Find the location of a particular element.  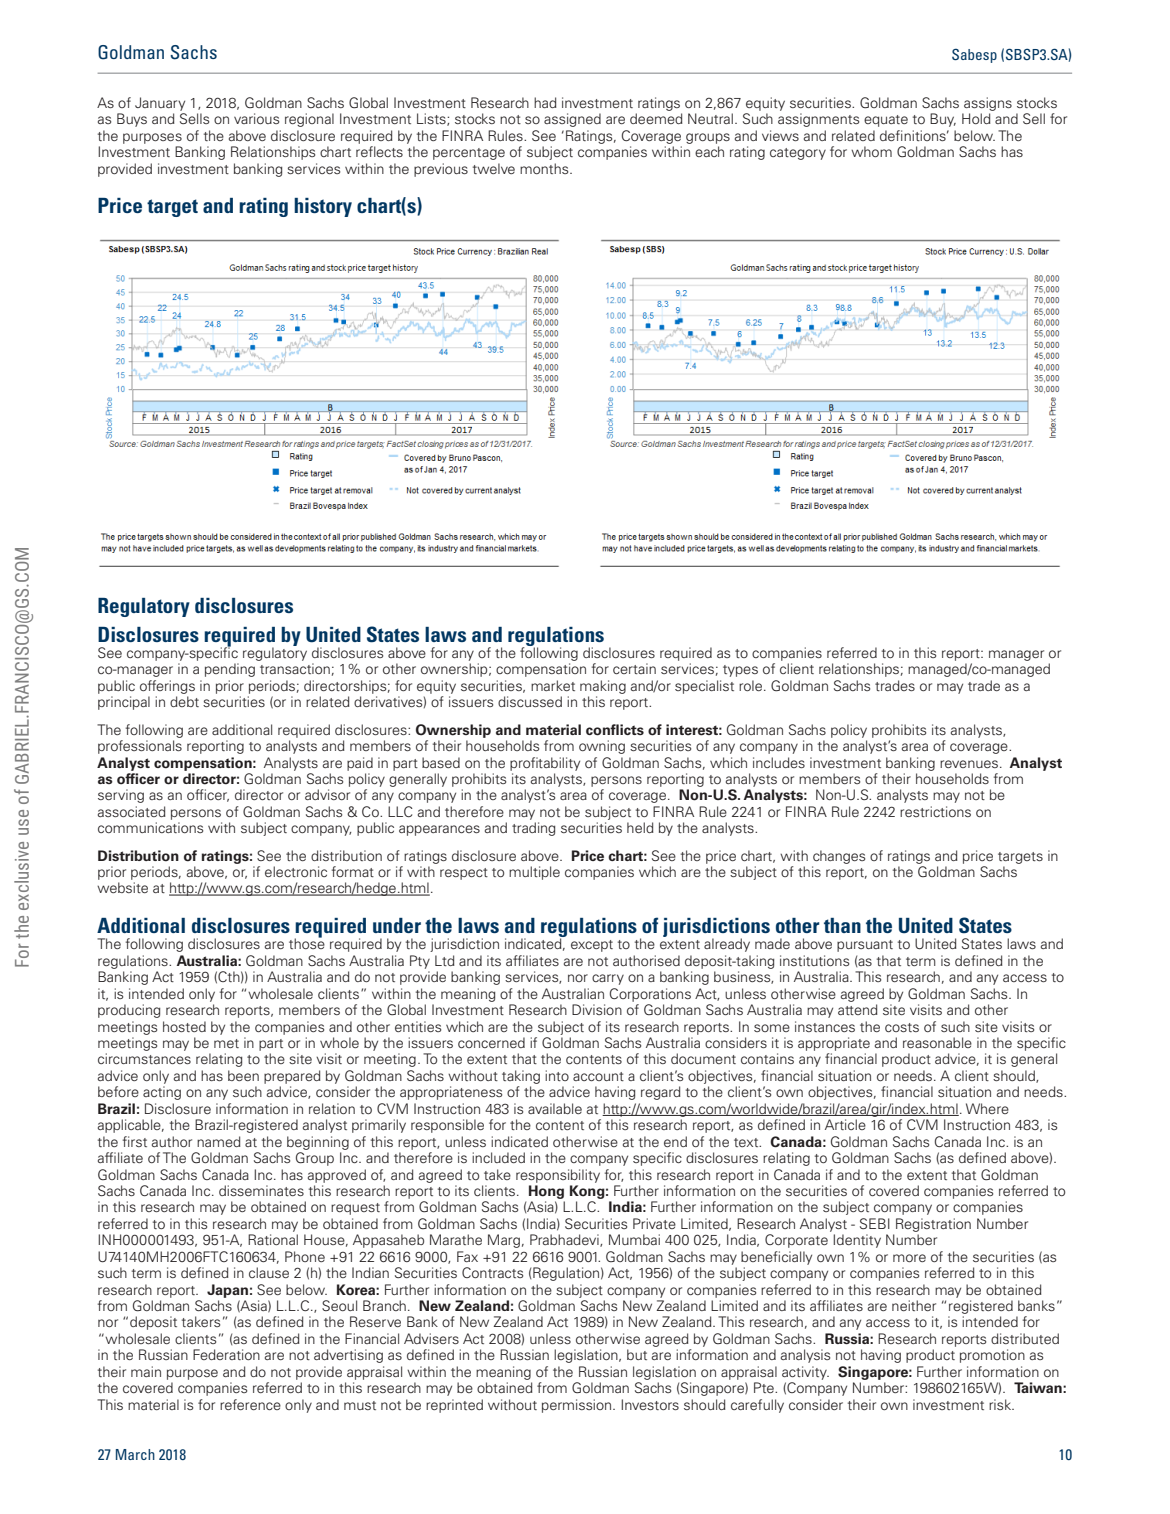

assigned is located at coordinates (572, 120).
